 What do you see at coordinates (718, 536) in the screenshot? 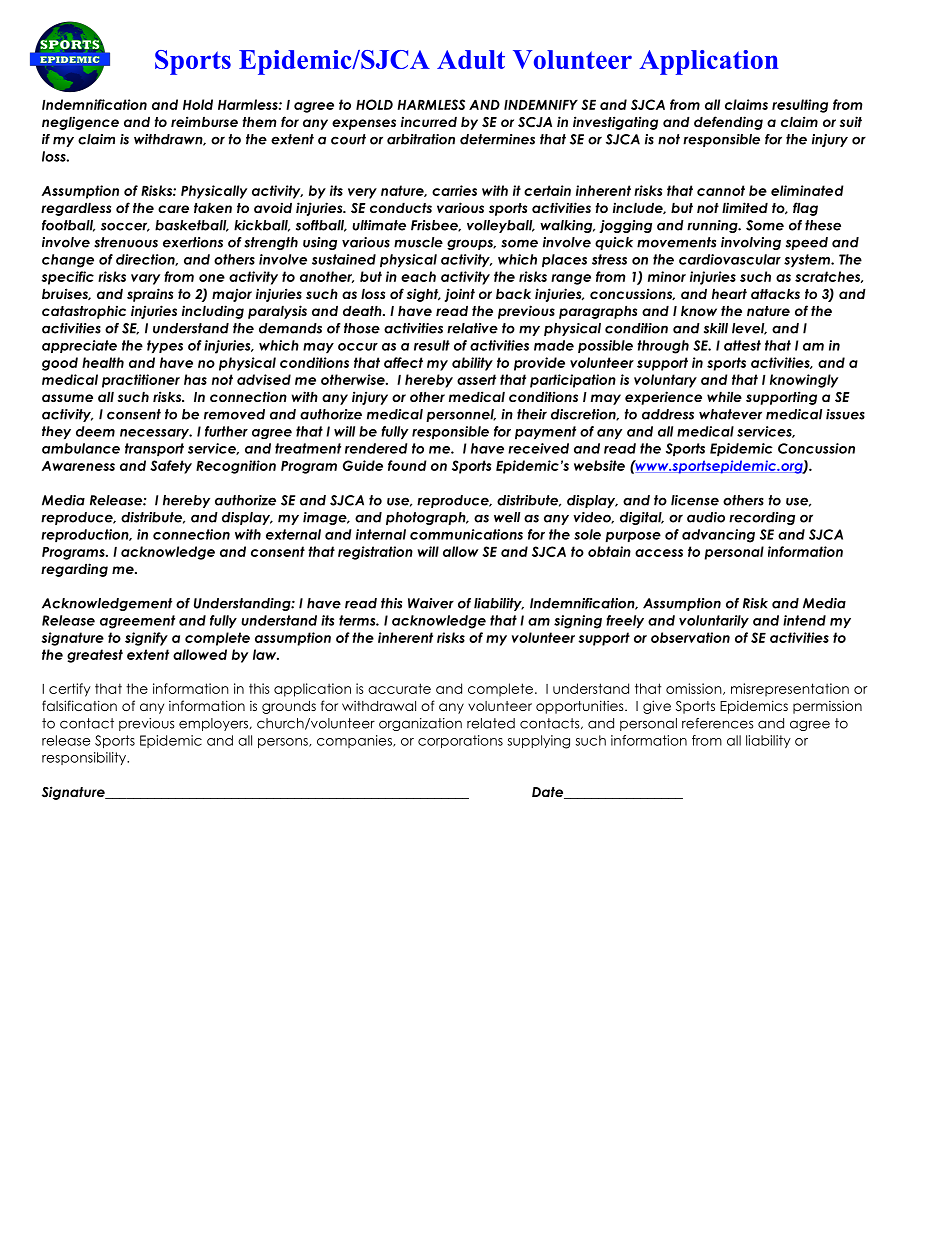
I see `advancing` at bounding box center [718, 536].
